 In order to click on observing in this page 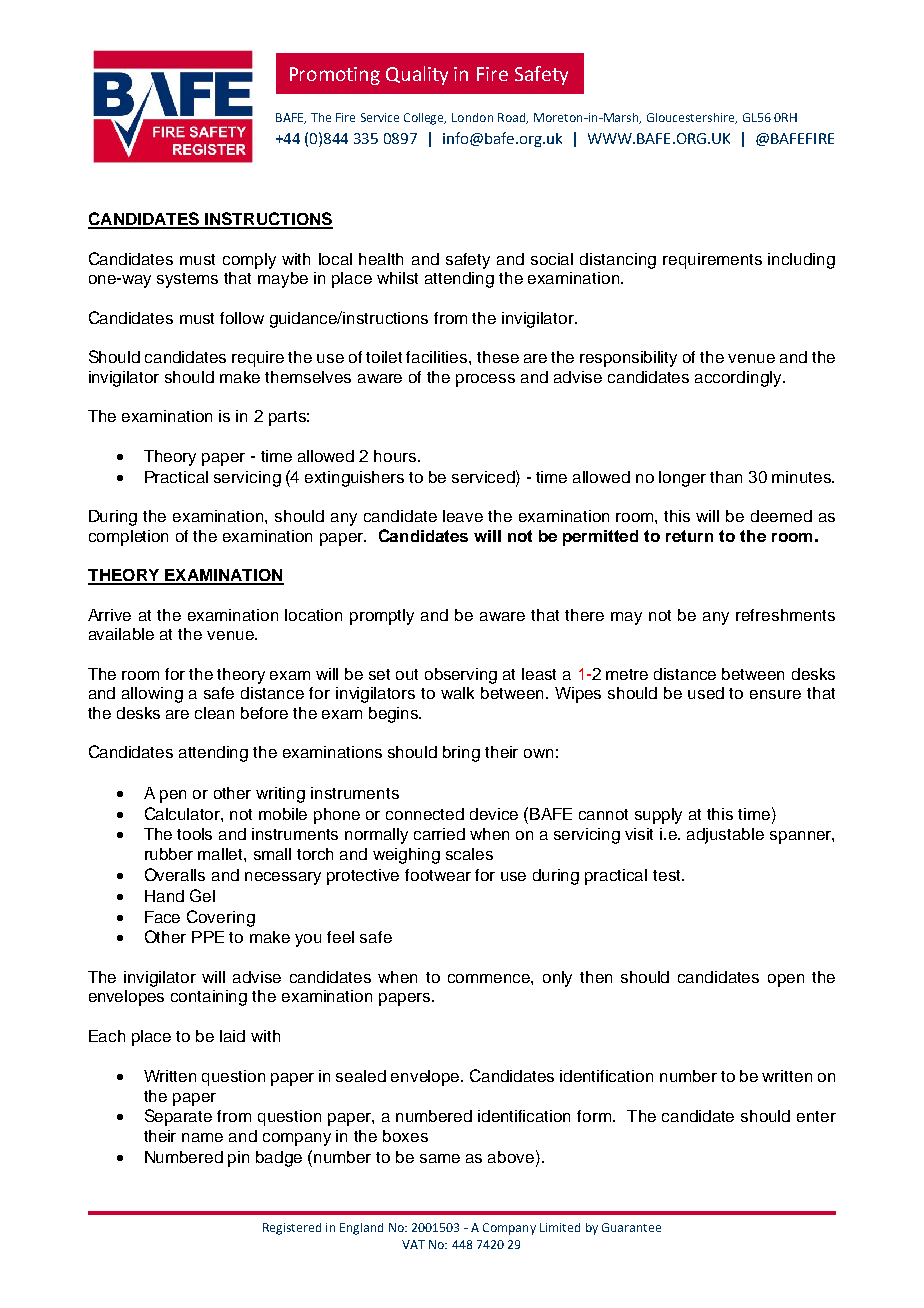, I will do `click(461, 676)`.
